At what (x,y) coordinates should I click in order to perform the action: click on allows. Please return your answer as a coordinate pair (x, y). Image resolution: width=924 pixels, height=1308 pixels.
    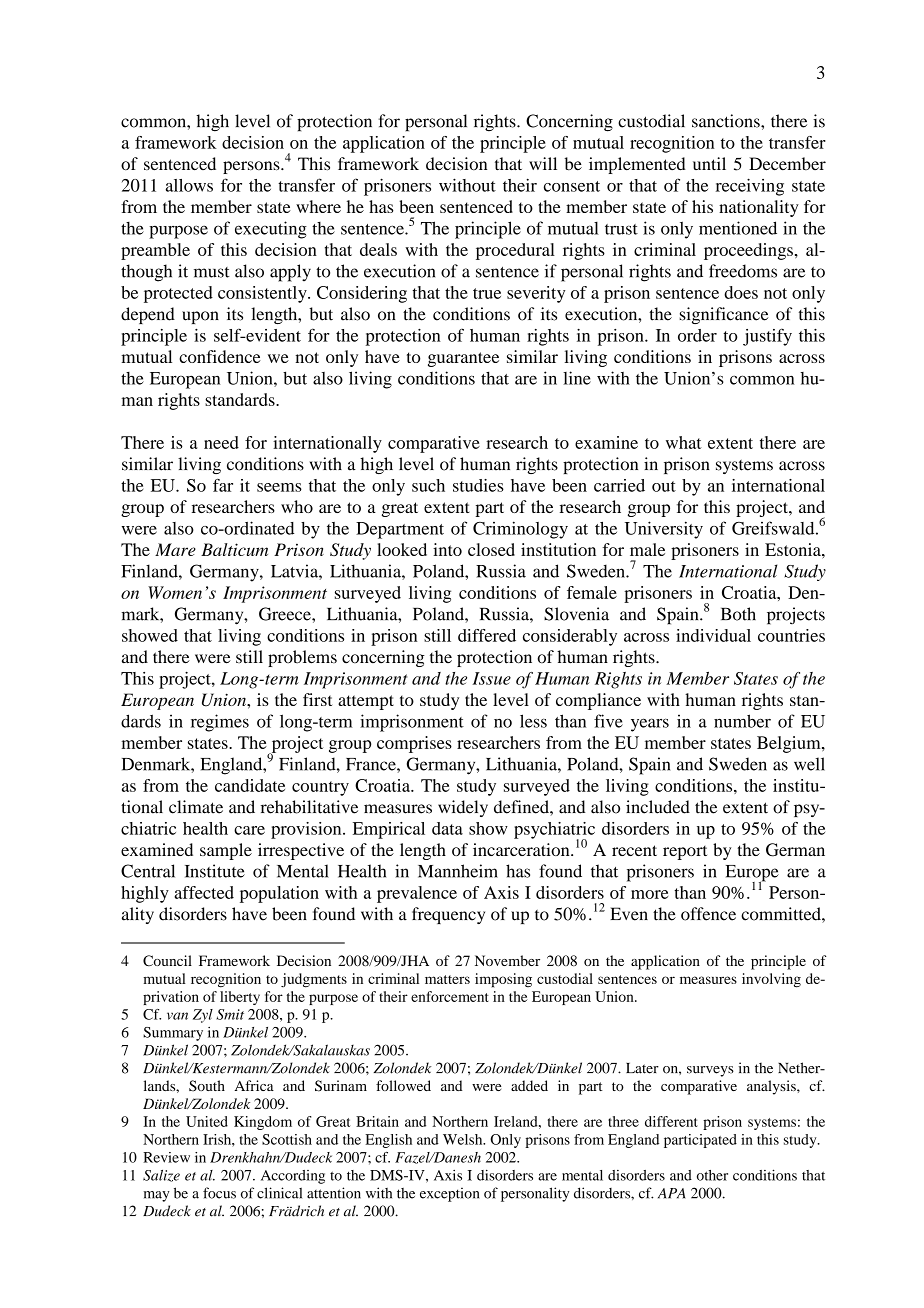
    Looking at the image, I should click on (189, 185).
